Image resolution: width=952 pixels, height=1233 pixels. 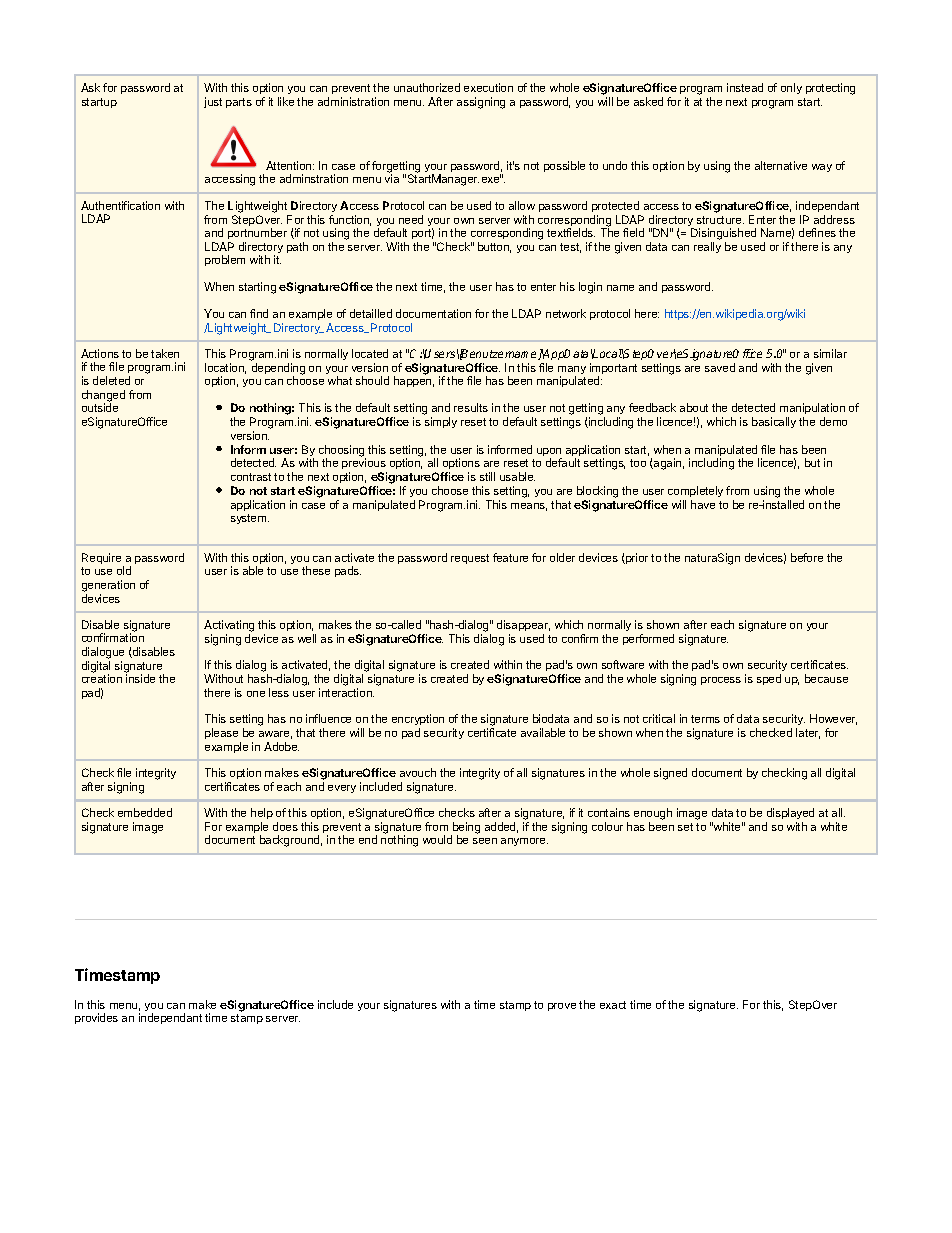 What do you see at coordinates (140, 678) in the screenshot?
I see `inside` at bounding box center [140, 678].
